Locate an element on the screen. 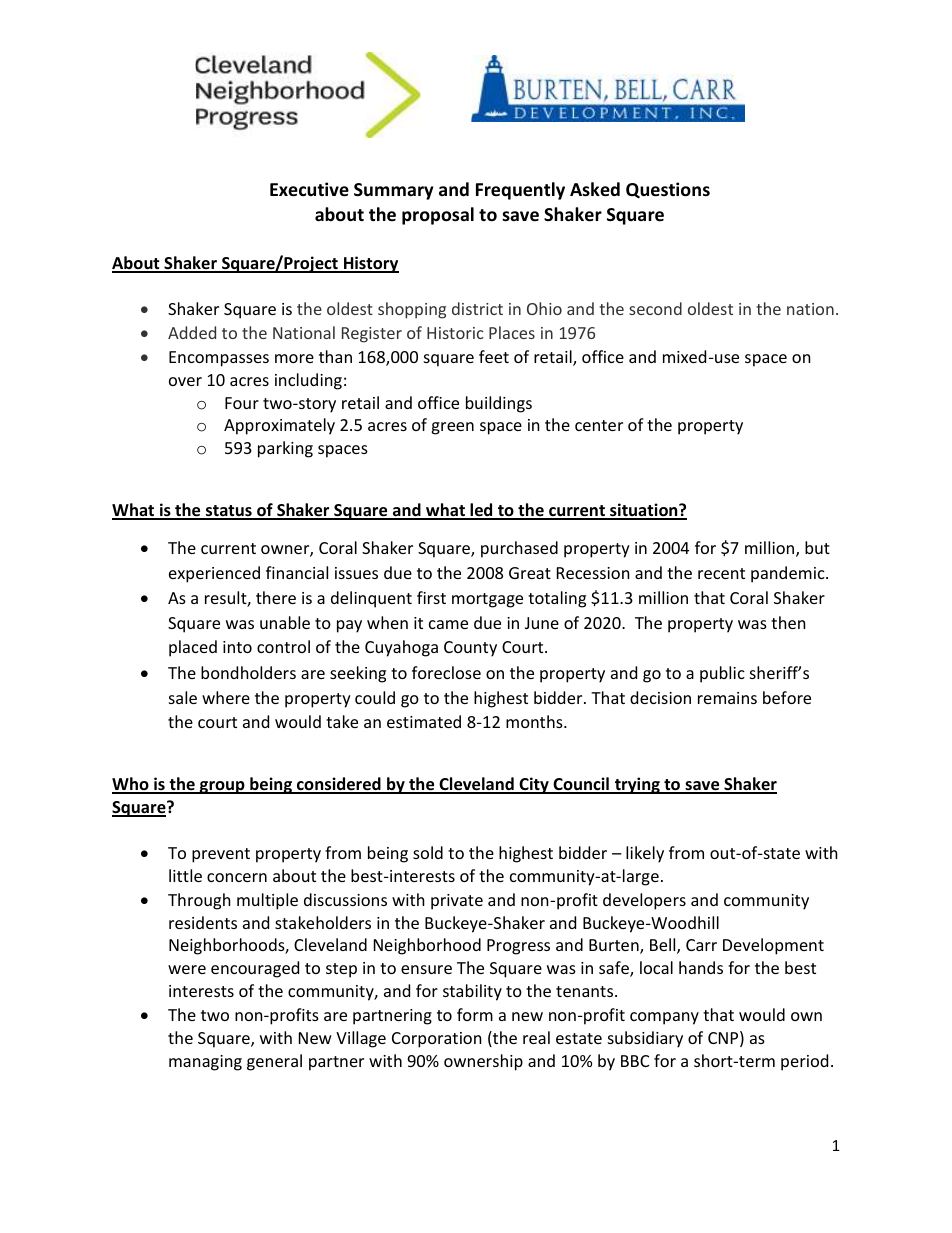 The width and height of the screenshot is (952, 1233). prevent is located at coordinates (221, 855).
